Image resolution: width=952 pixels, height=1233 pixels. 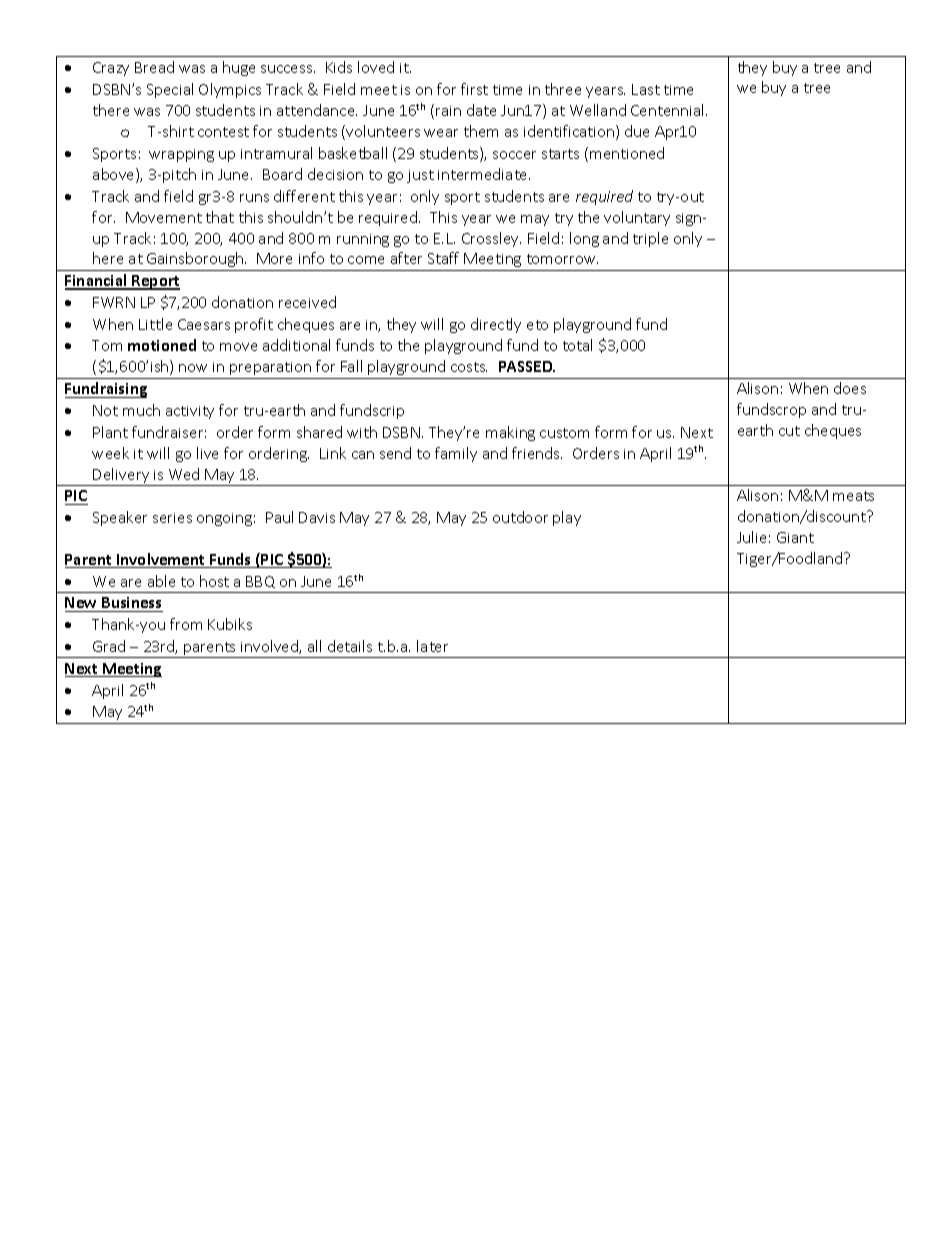 I want to click on Staff, so click(x=443, y=258).
